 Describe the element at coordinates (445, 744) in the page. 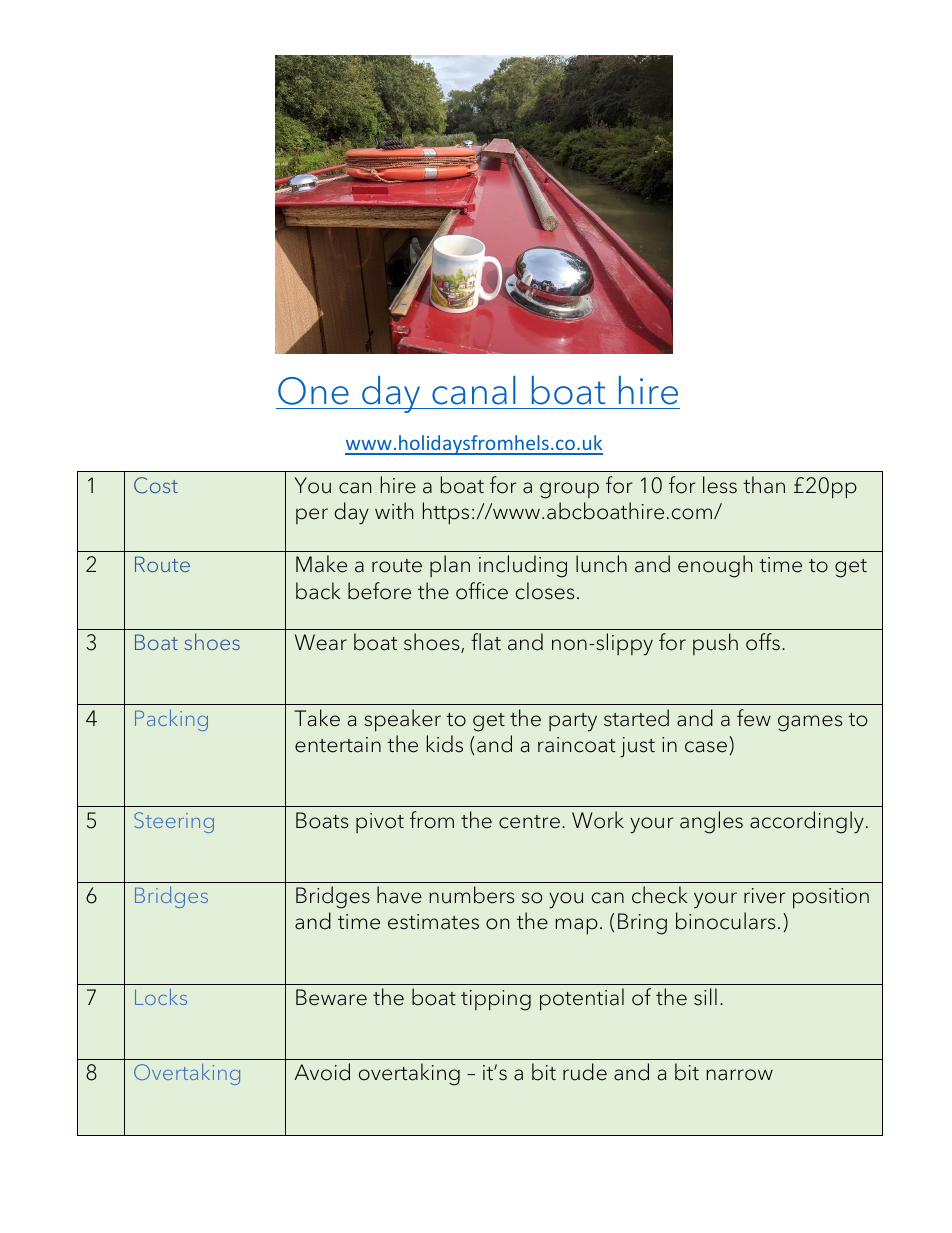

I see `kids` at that location.
